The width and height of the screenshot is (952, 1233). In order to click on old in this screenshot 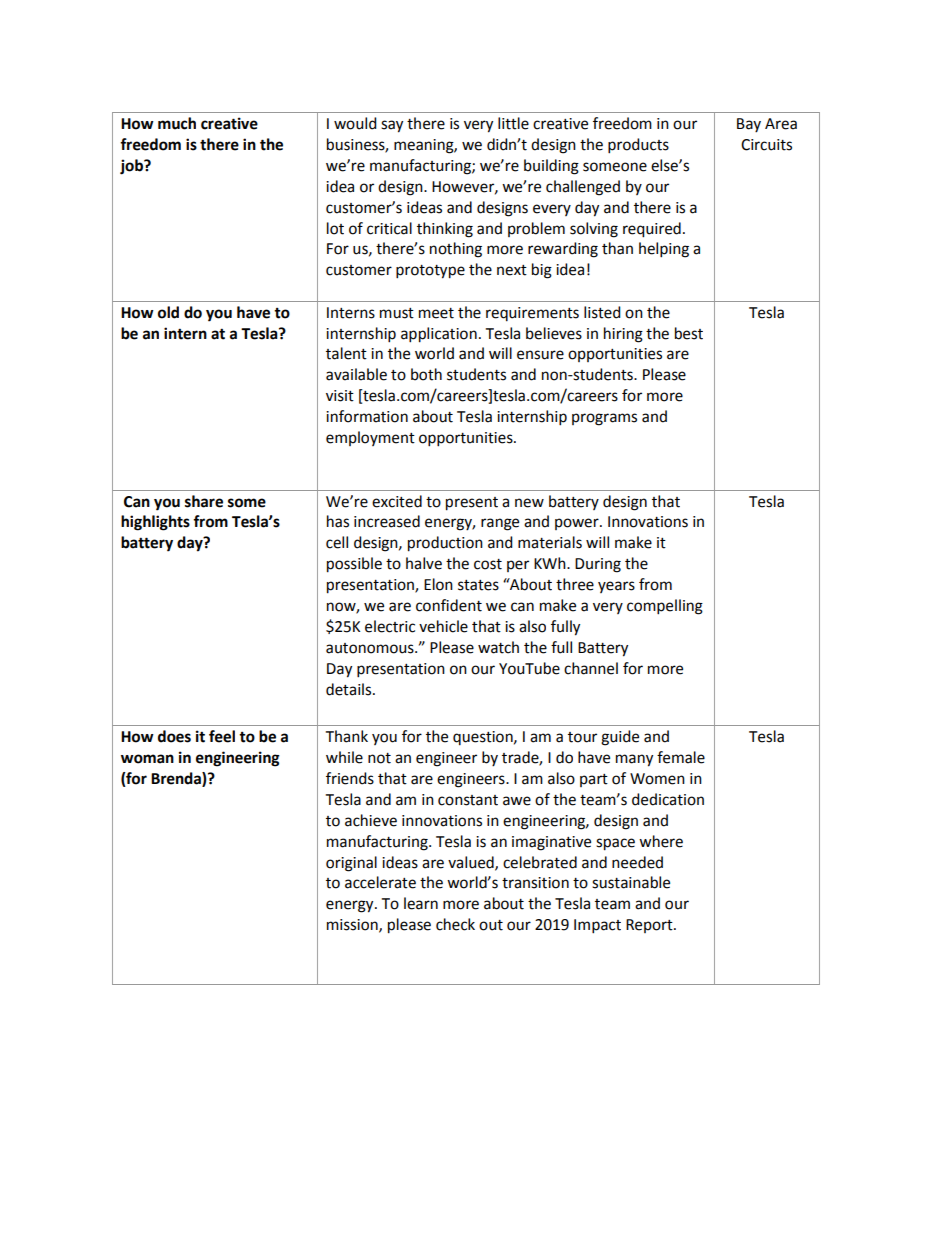, I will do `click(168, 312)`.
